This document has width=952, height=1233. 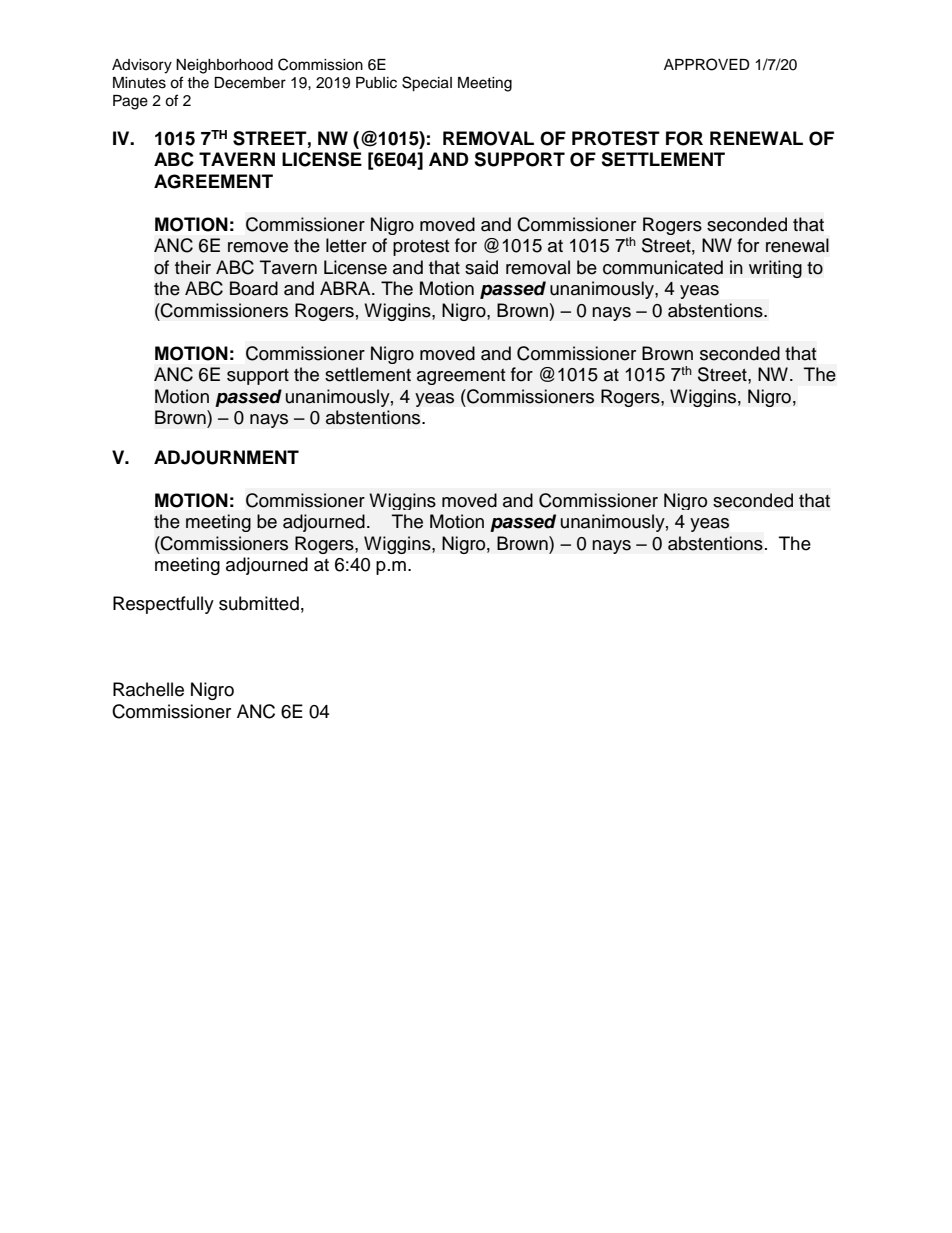 I want to click on ADJOURNMENT, so click(x=226, y=457).
